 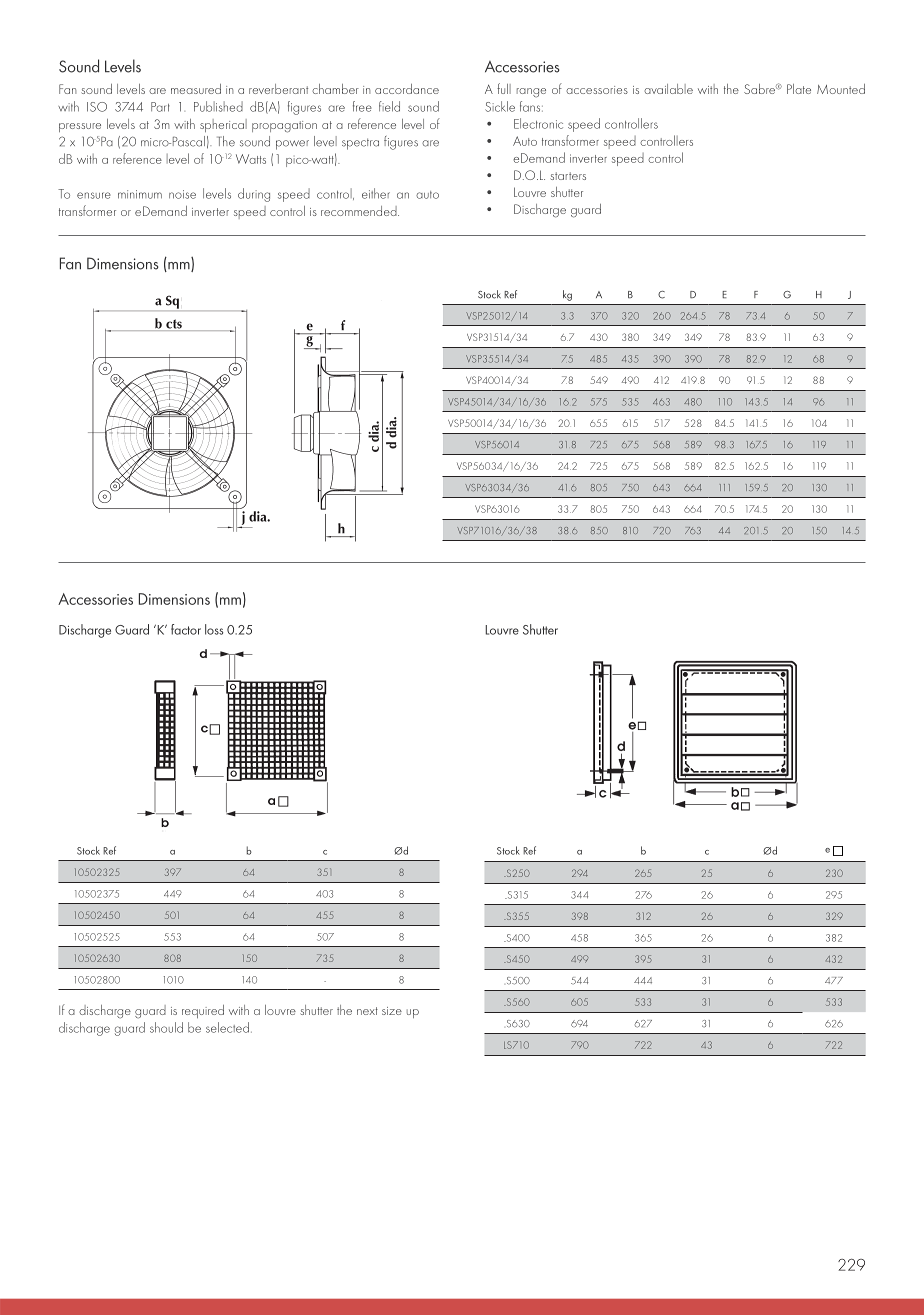 What do you see at coordinates (500, 106) in the screenshot?
I see `Sickle` at bounding box center [500, 106].
